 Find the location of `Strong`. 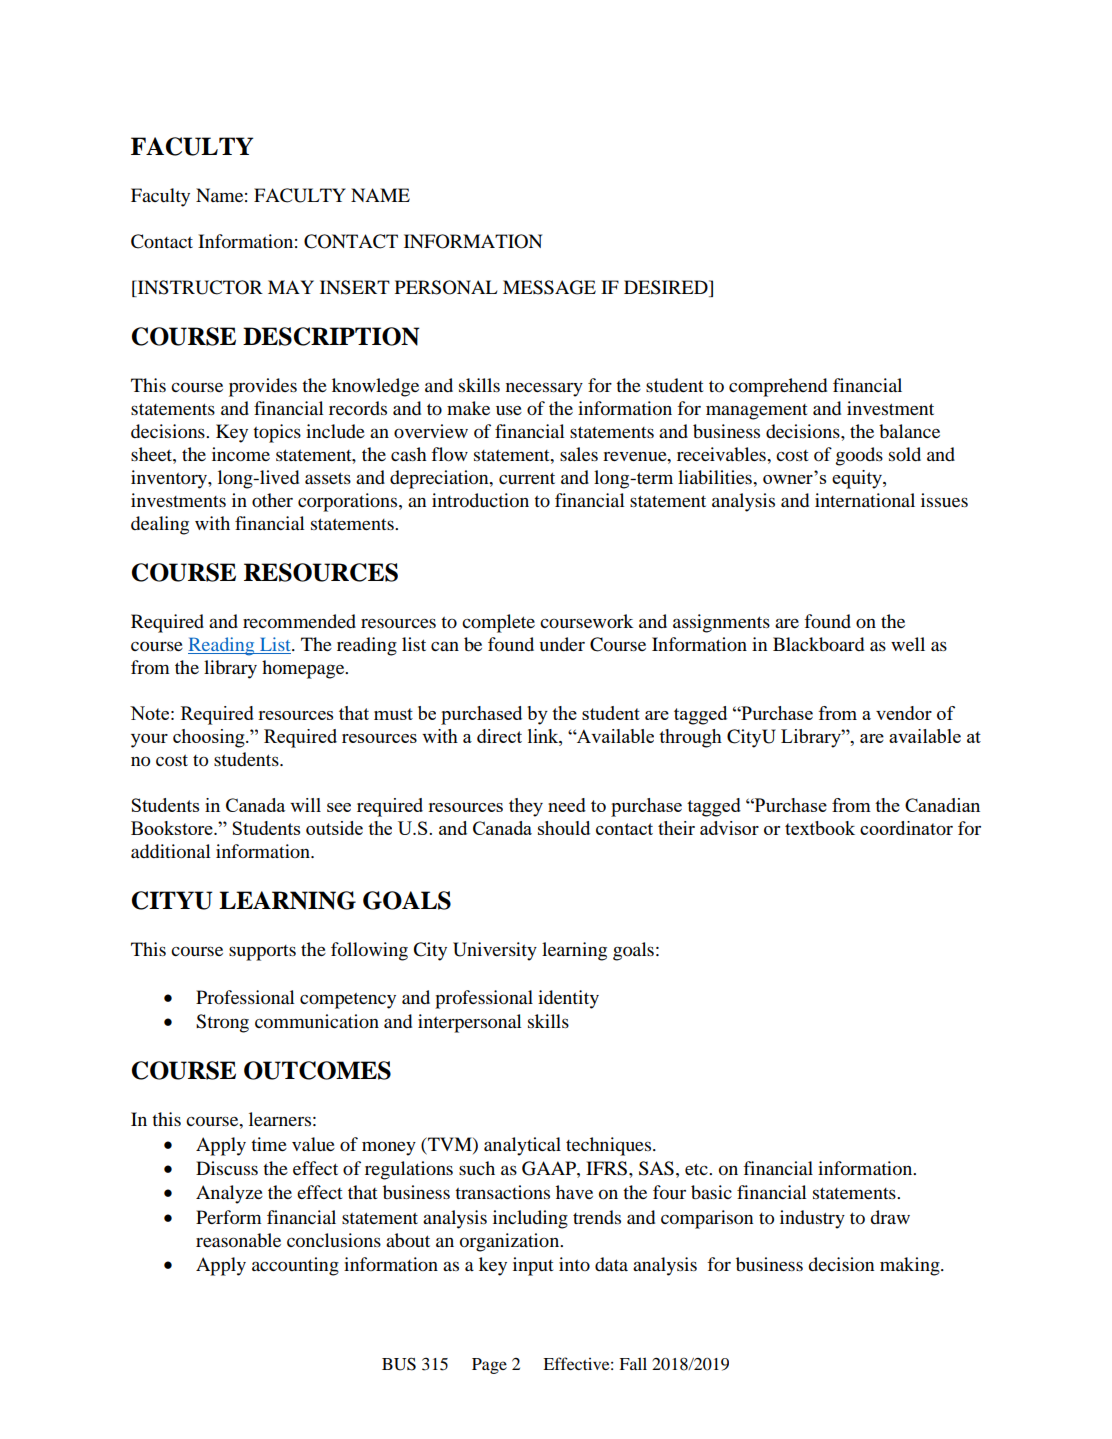

Strong is located at coordinates (222, 1023).
